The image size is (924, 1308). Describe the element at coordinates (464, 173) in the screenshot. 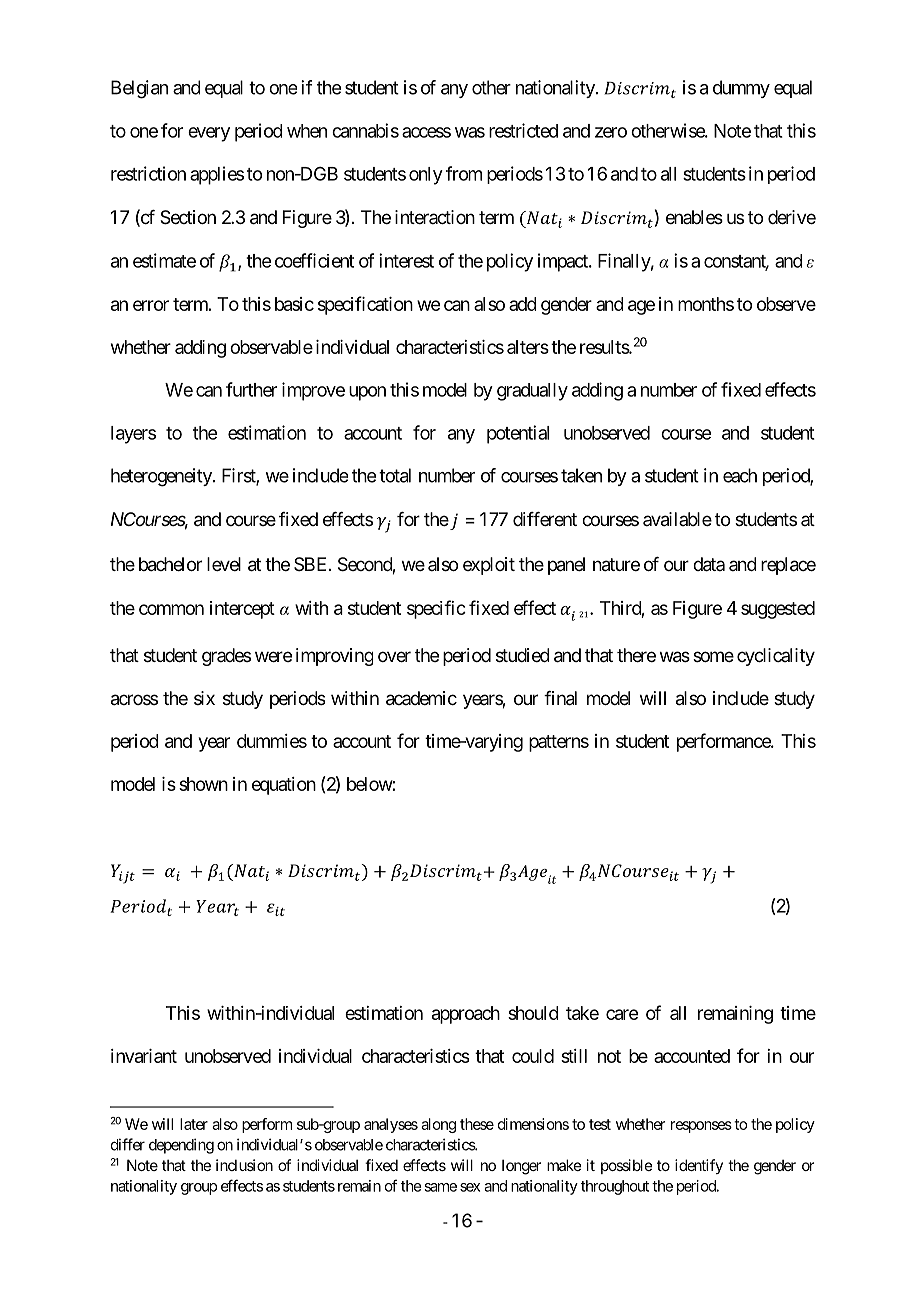

I see `from` at that location.
